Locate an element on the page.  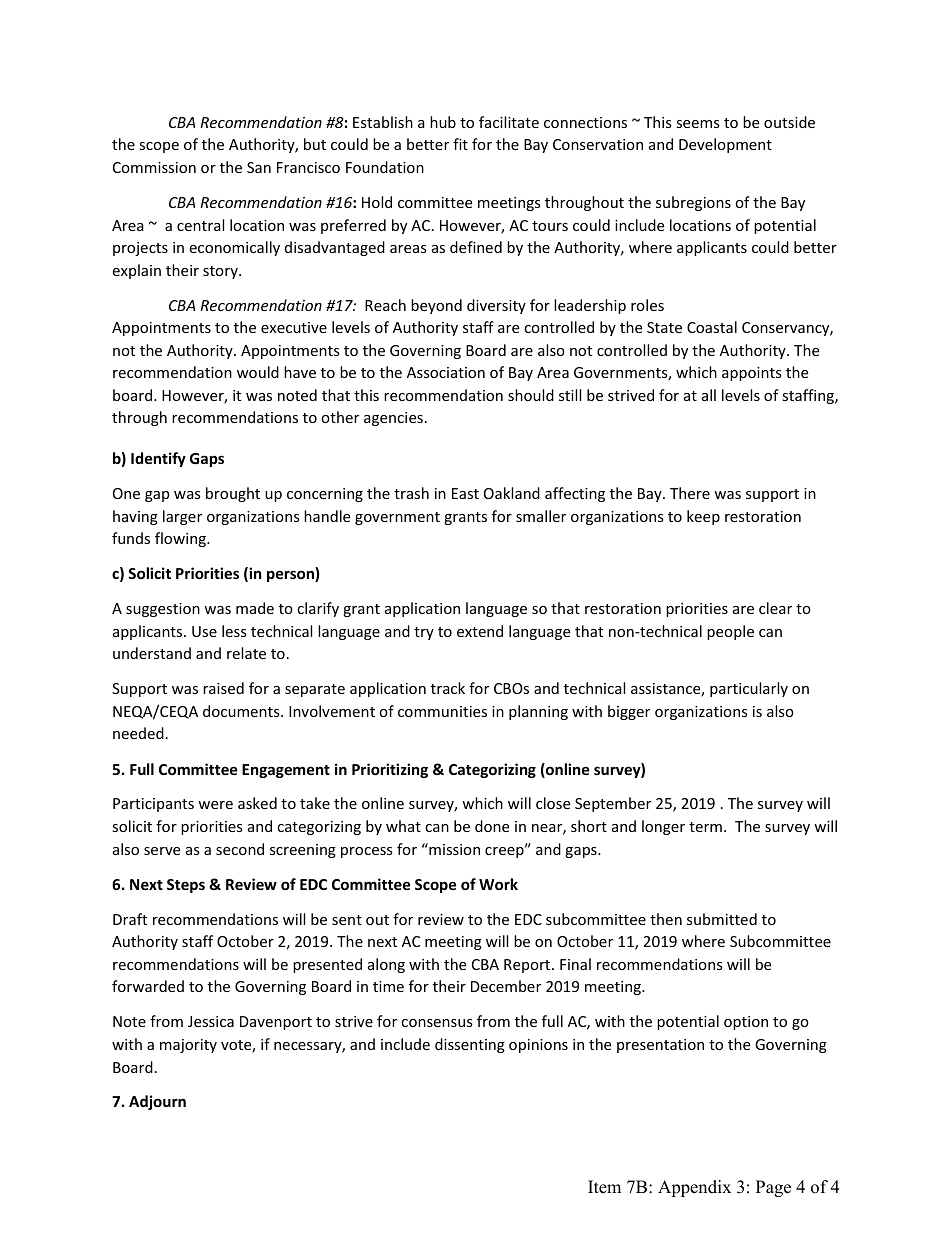
Development is located at coordinates (725, 145).
